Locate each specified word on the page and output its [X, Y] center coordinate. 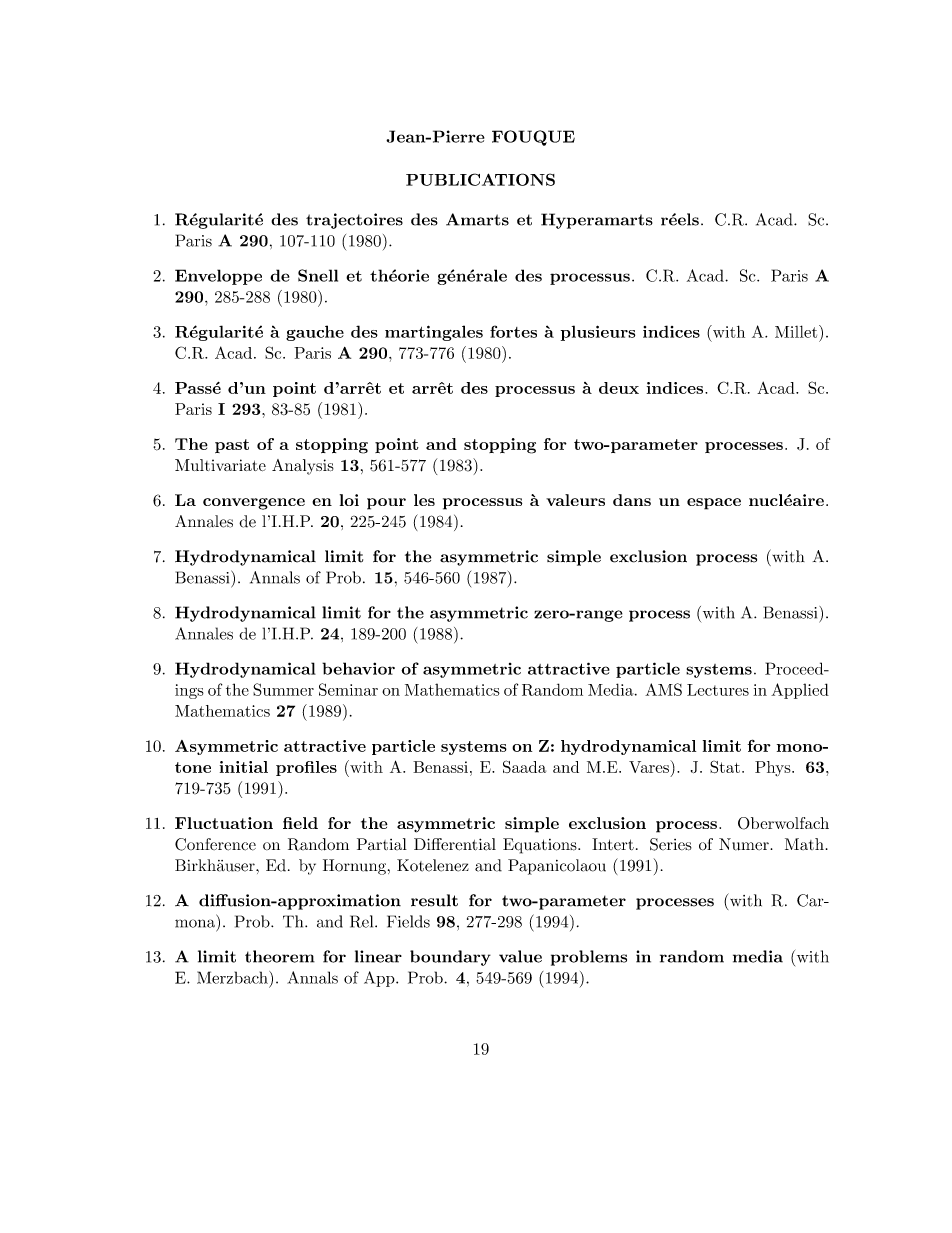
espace [714, 504]
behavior [358, 668]
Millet [797, 331]
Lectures [718, 690]
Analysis [303, 467]
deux [619, 388]
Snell [318, 275]
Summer [283, 689]
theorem [280, 956]
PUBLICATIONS [480, 179]
